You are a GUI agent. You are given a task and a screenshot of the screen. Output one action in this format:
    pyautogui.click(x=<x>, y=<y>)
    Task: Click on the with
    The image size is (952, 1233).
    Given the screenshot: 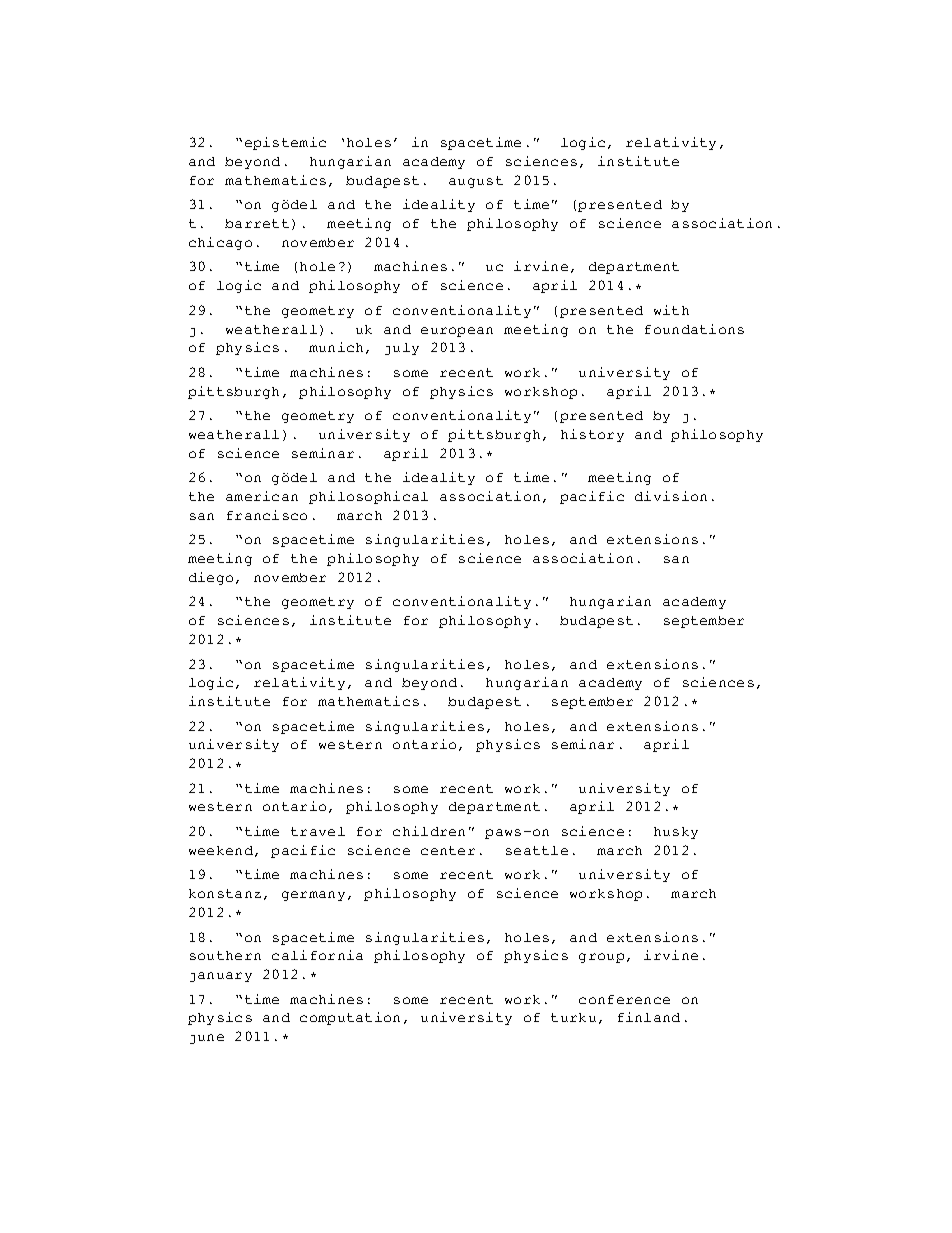 What is the action you would take?
    pyautogui.click(x=671, y=310)
